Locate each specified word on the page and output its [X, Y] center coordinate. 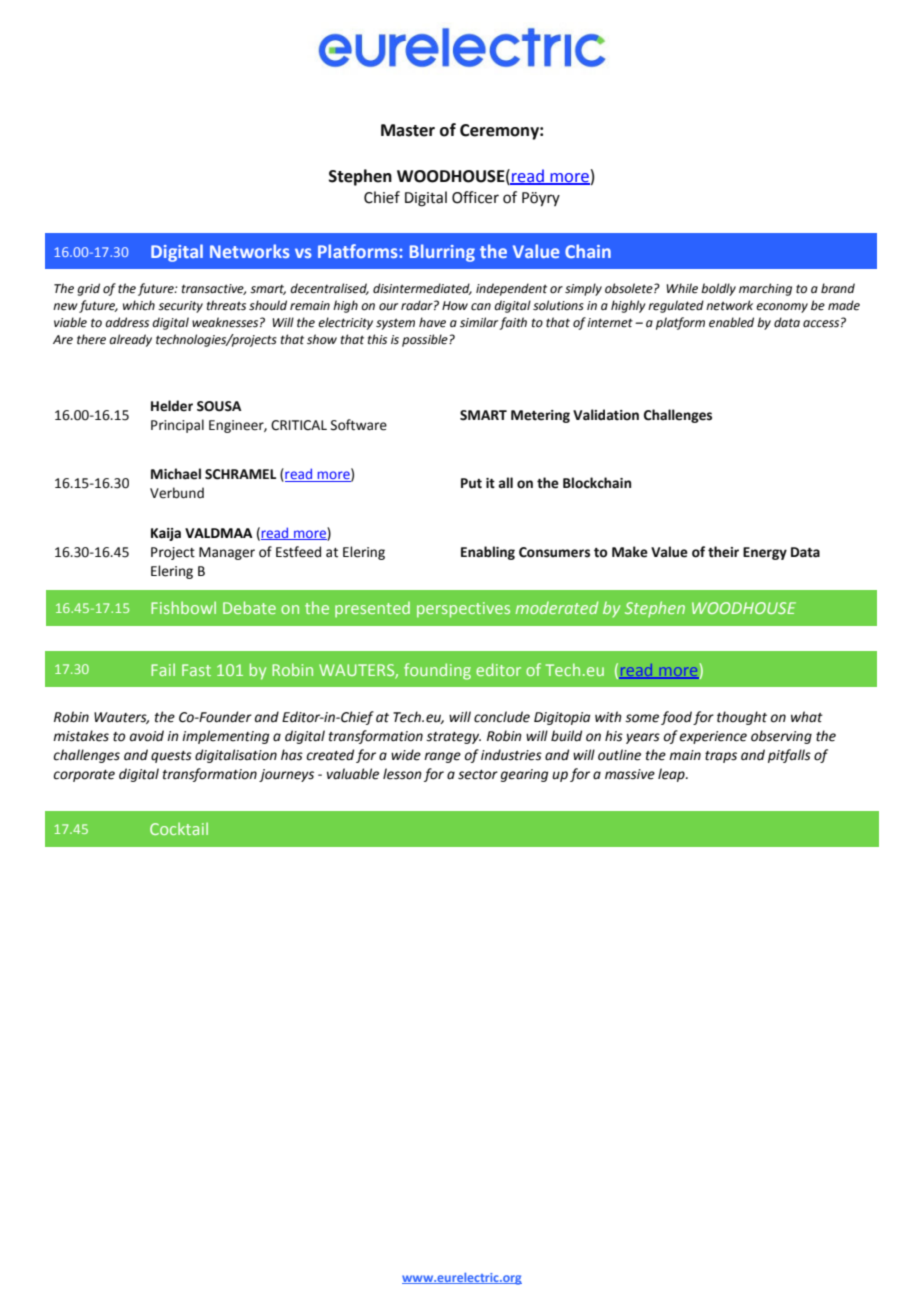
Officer [475, 197]
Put [471, 483]
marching [765, 289]
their [723, 552]
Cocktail [179, 828]
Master [408, 130]
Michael [176, 474]
